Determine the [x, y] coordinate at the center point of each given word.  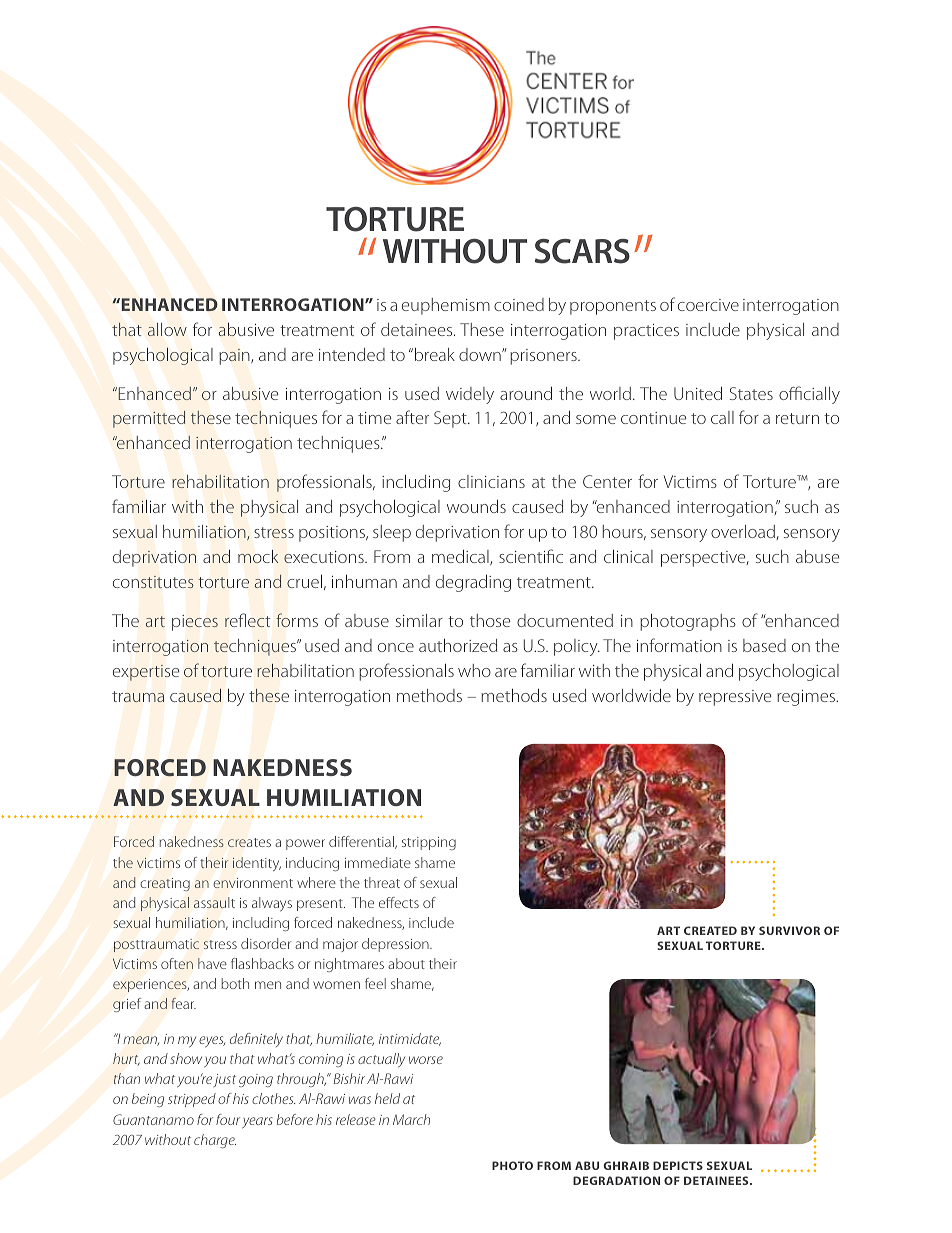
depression [396, 945]
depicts [678, 1165]
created [710, 930]
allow [167, 329]
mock [258, 556]
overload [743, 531]
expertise [146, 673]
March [411, 1119]
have [212, 963]
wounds [476, 506]
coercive [708, 305]
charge [215, 1141]
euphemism [446, 306]
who [474, 670]
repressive [735, 698]
